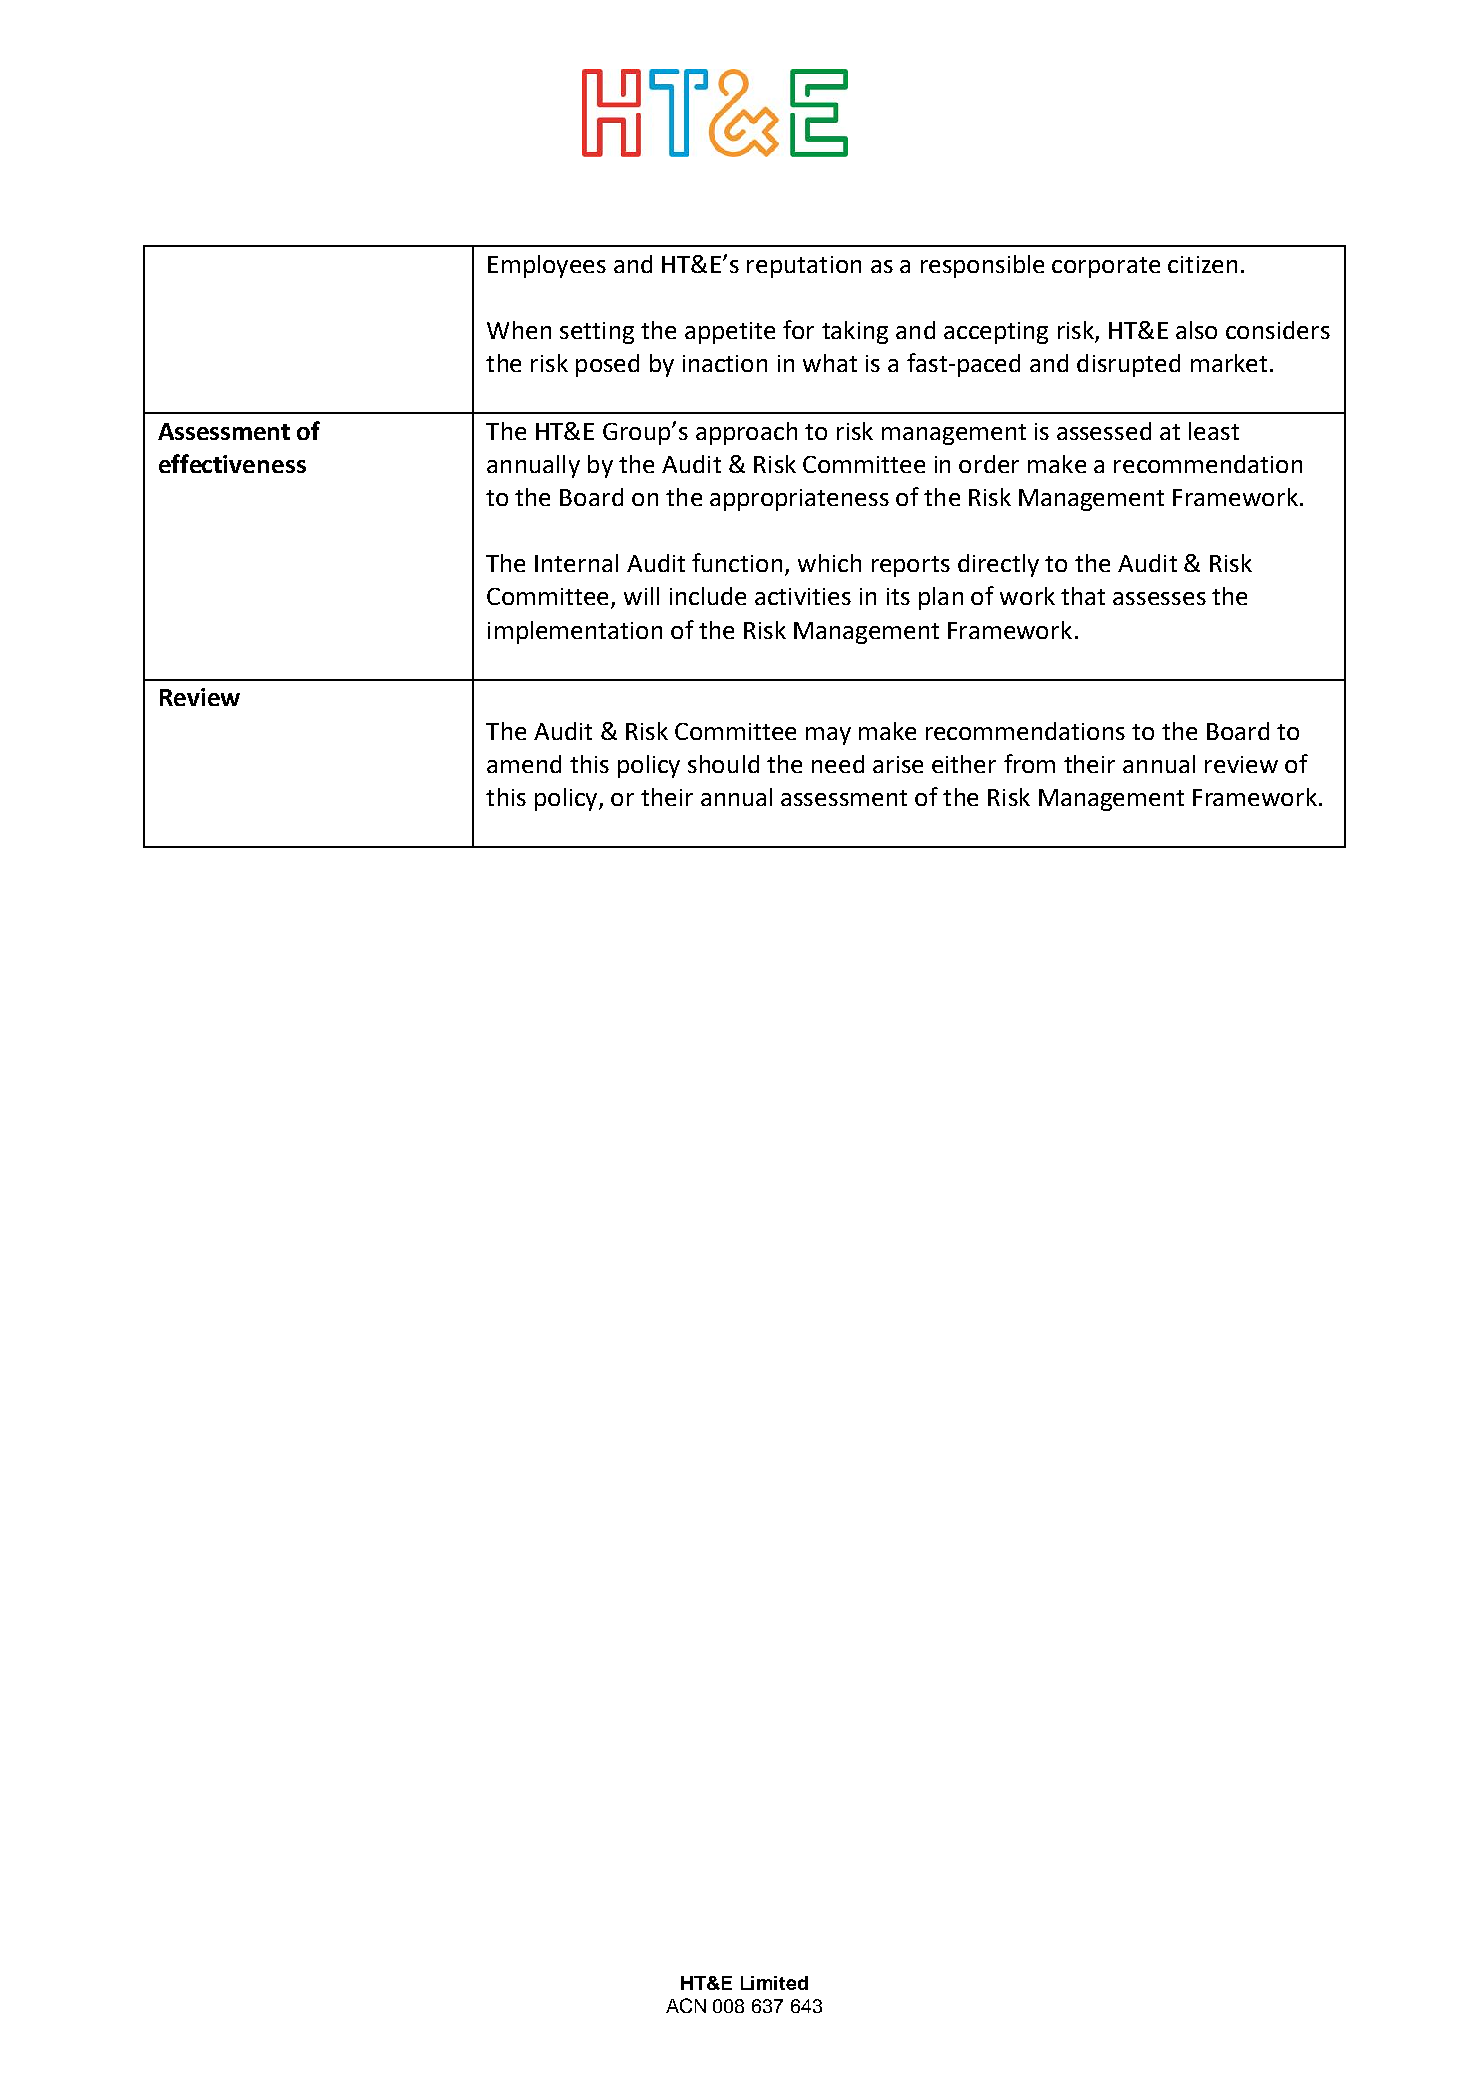  I want to click on appetite, so click(730, 333).
